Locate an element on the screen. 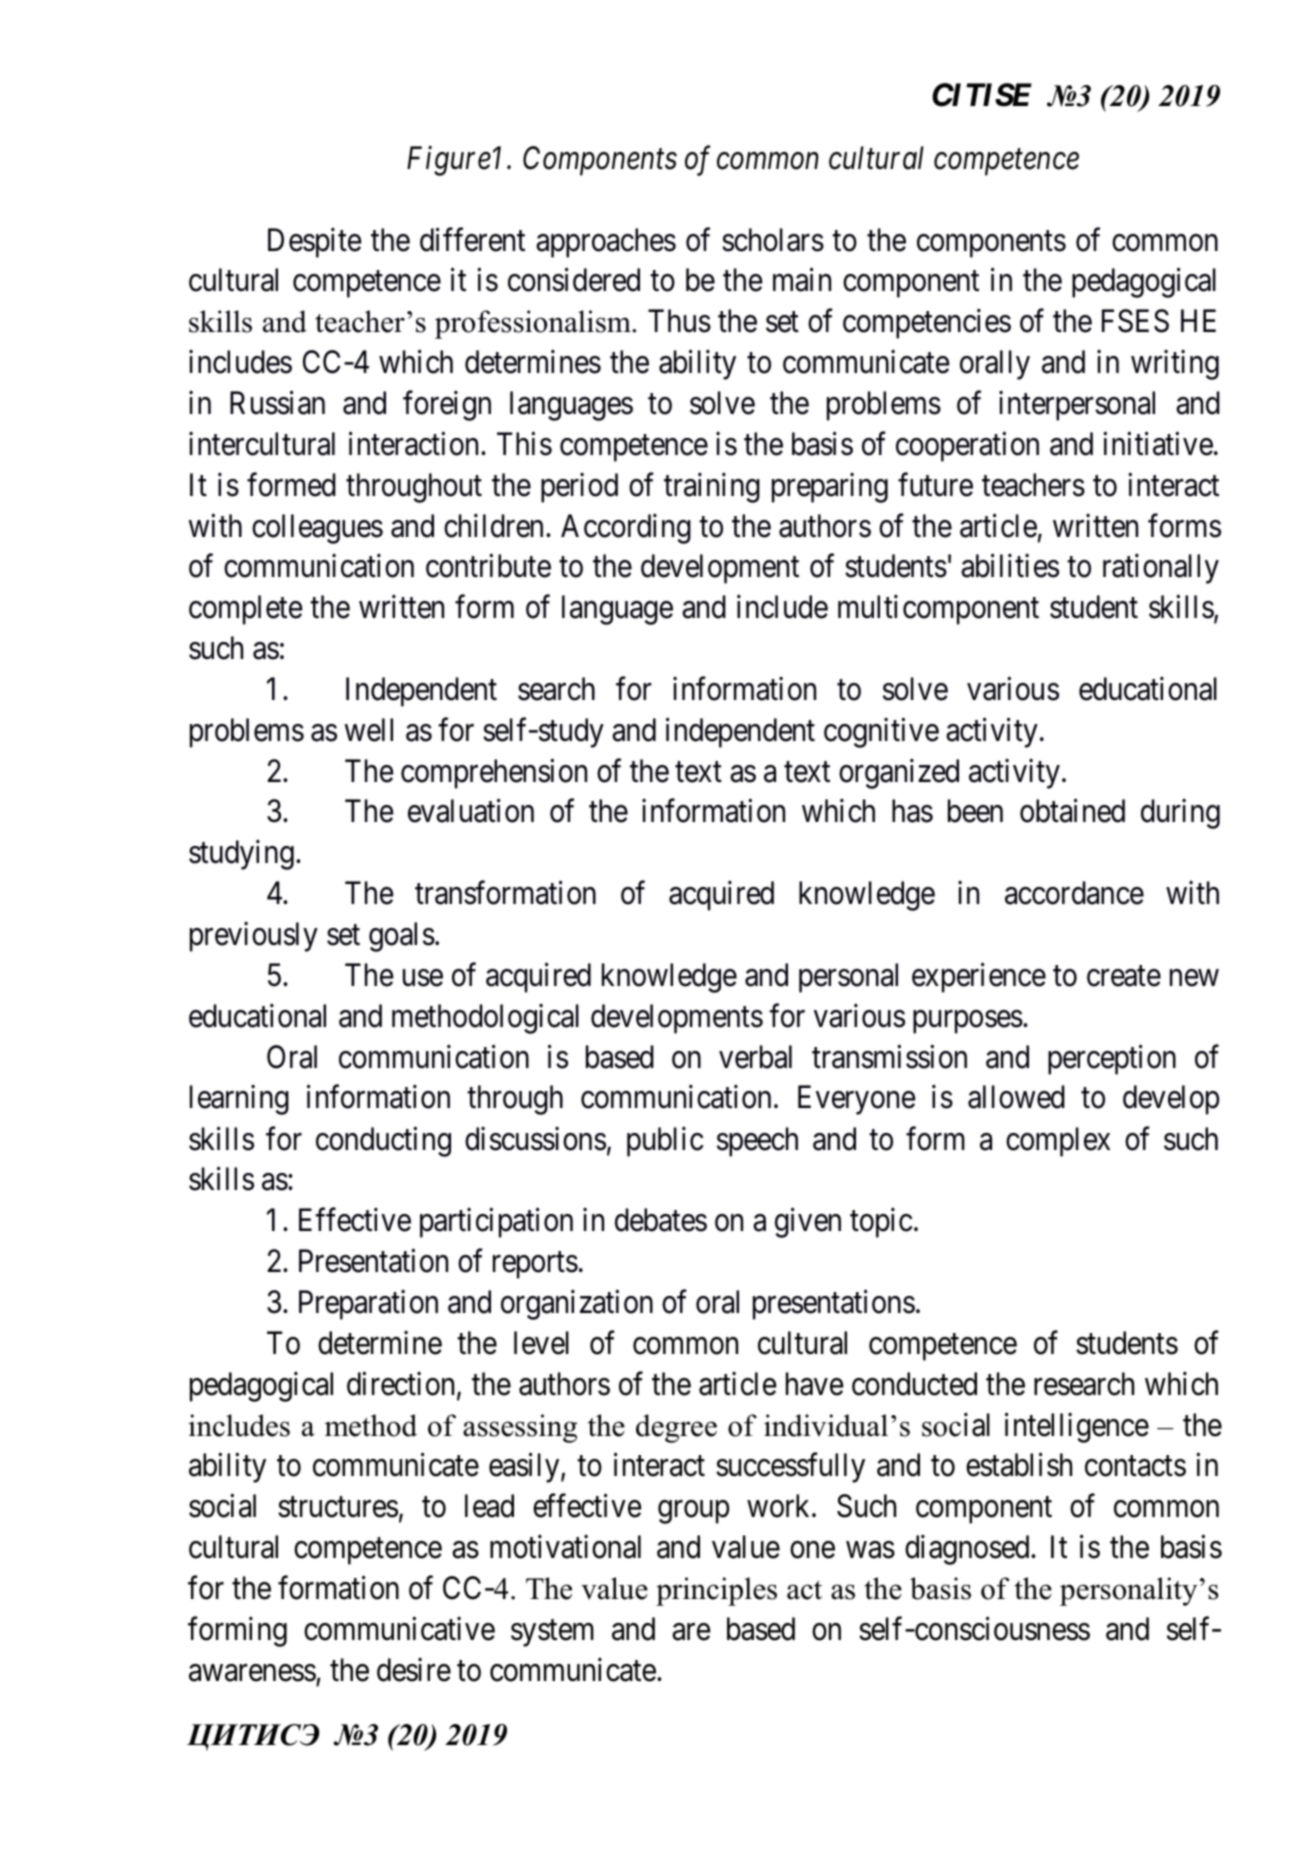  cognitive is located at coordinates (881, 733).
